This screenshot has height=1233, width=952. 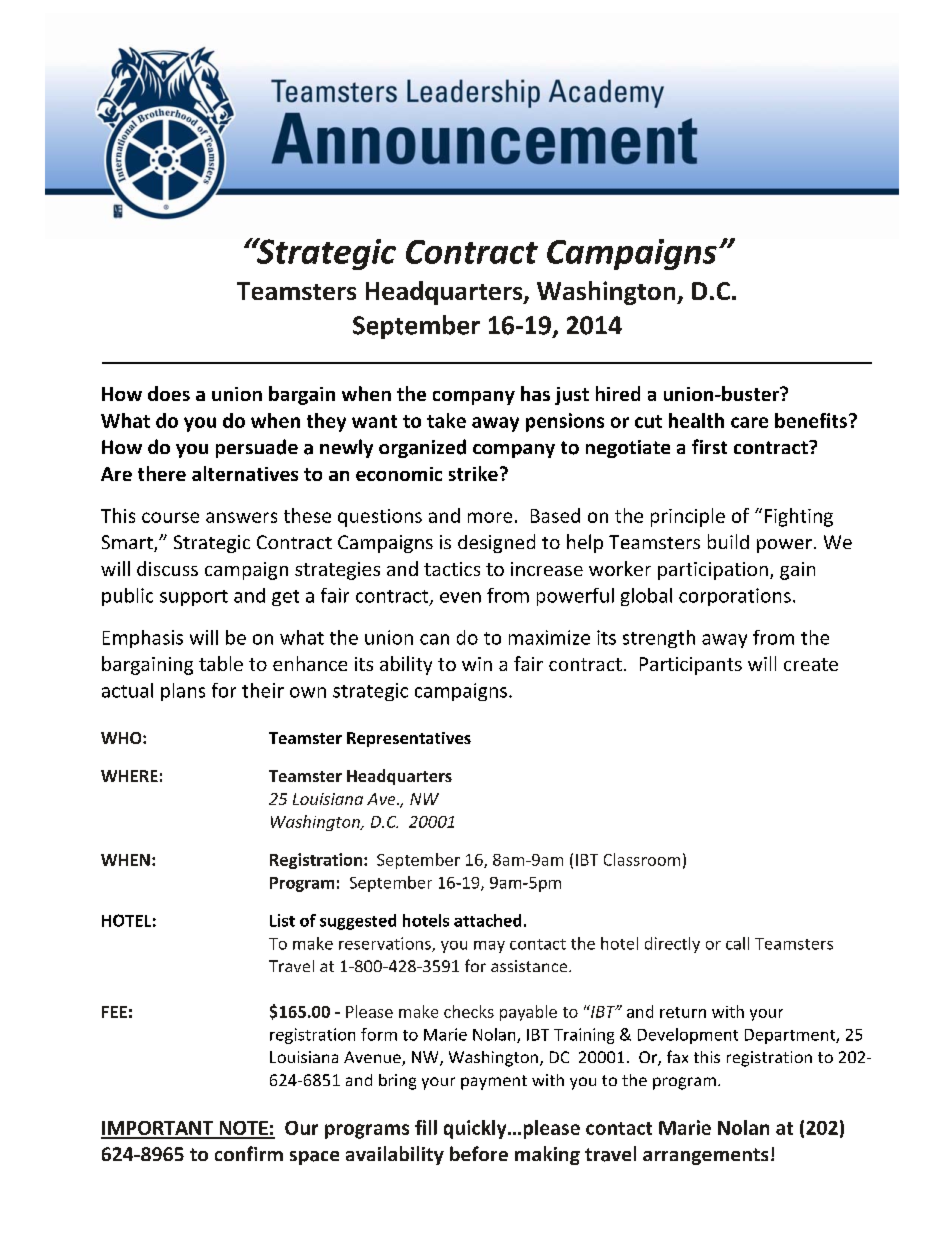 I want to click on Classroom, so click(x=642, y=859).
